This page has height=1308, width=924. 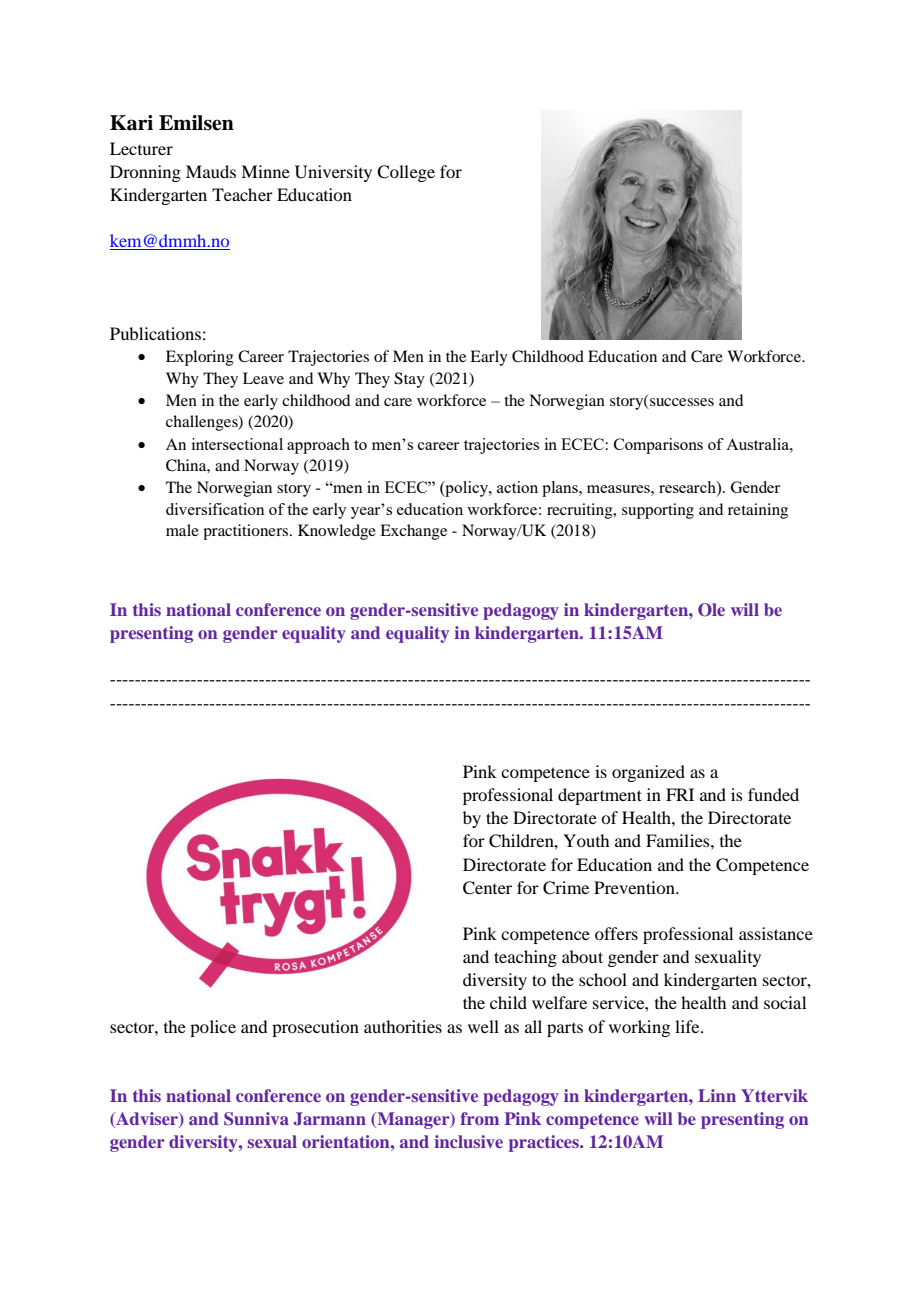 What do you see at coordinates (247, 532) in the page?
I see `practitioners` at bounding box center [247, 532].
